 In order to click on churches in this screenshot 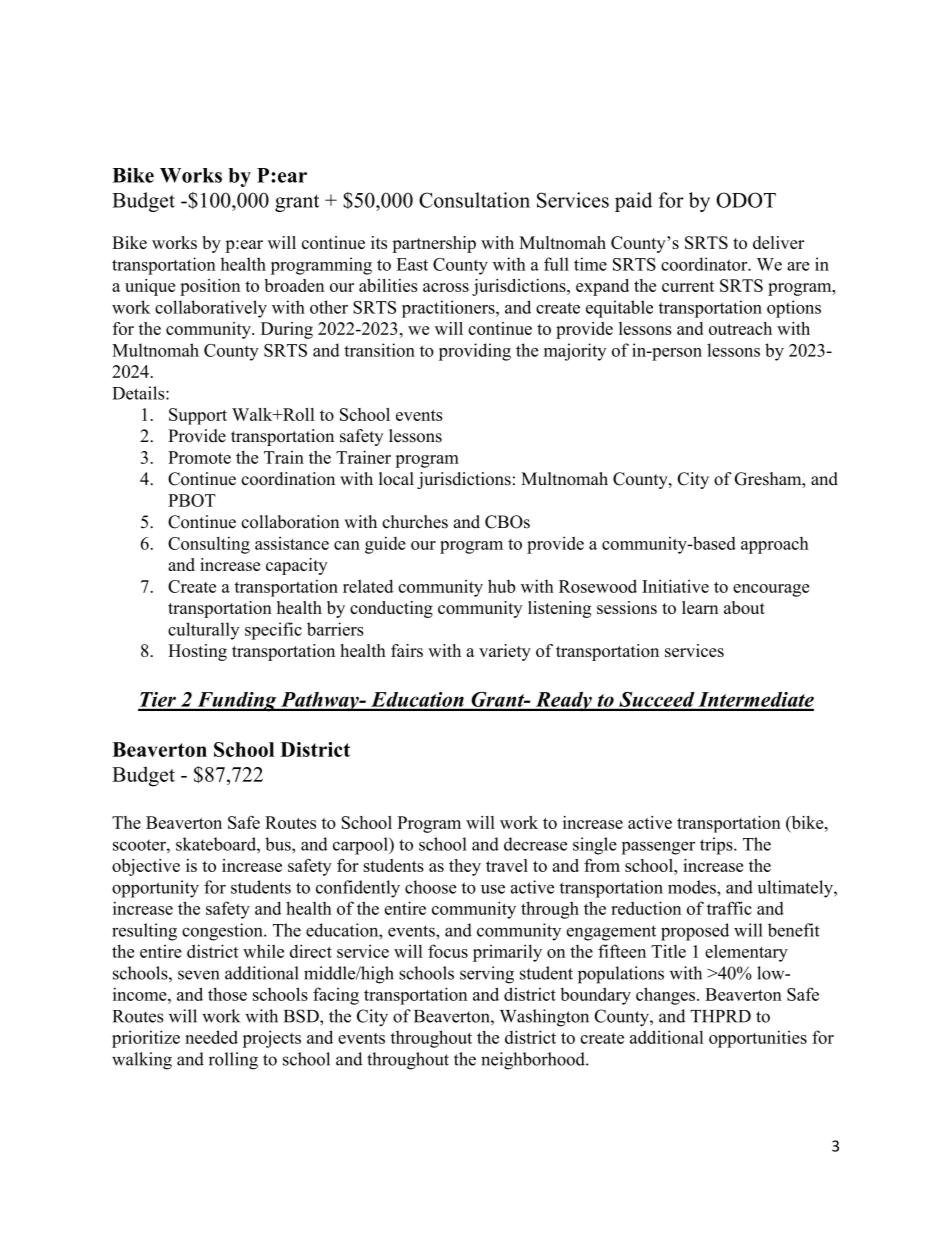, I will do `click(415, 522)`.
